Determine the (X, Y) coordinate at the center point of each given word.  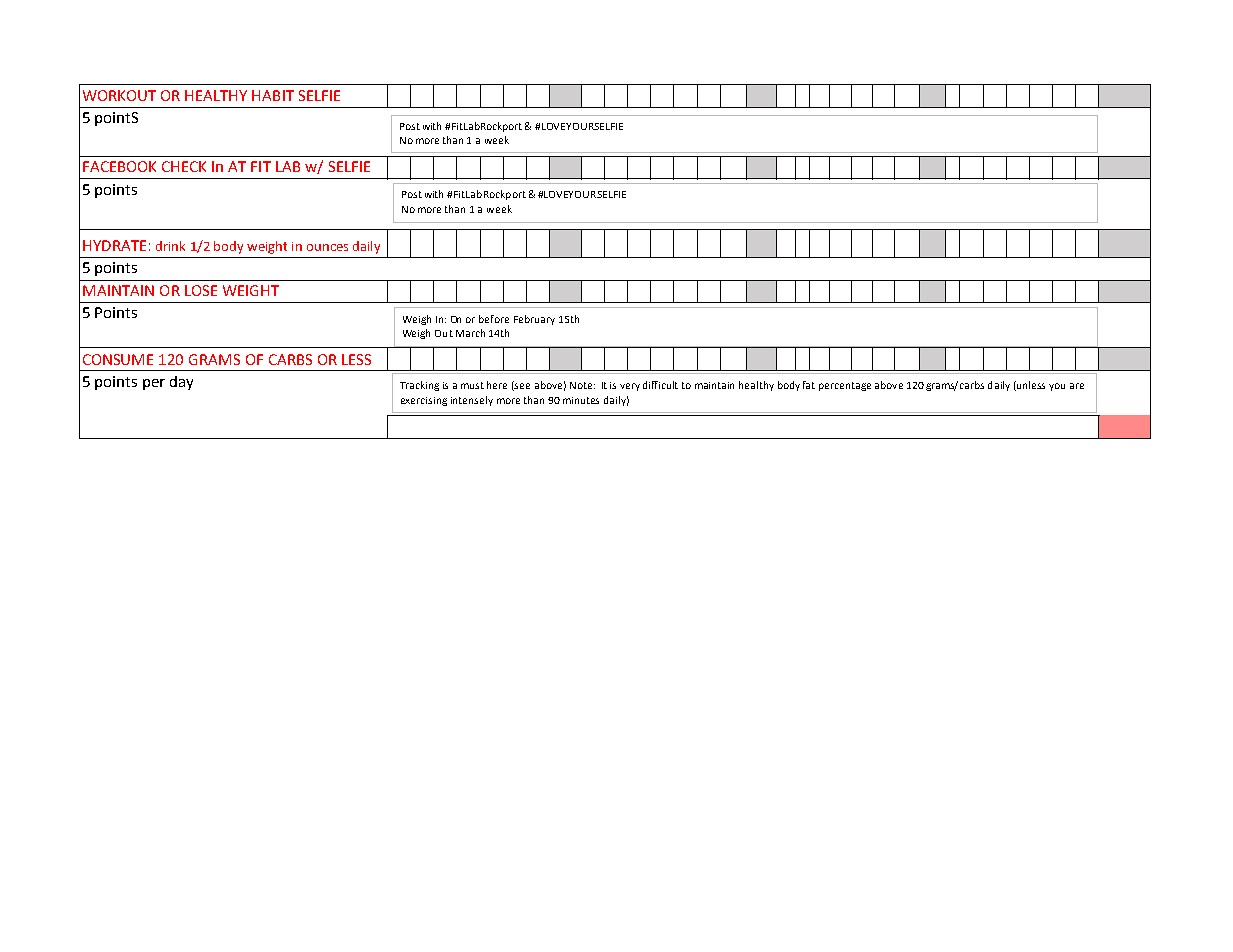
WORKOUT (119, 95)
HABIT (273, 95)
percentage (845, 386)
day (181, 383)
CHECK (184, 166)
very (630, 387)
